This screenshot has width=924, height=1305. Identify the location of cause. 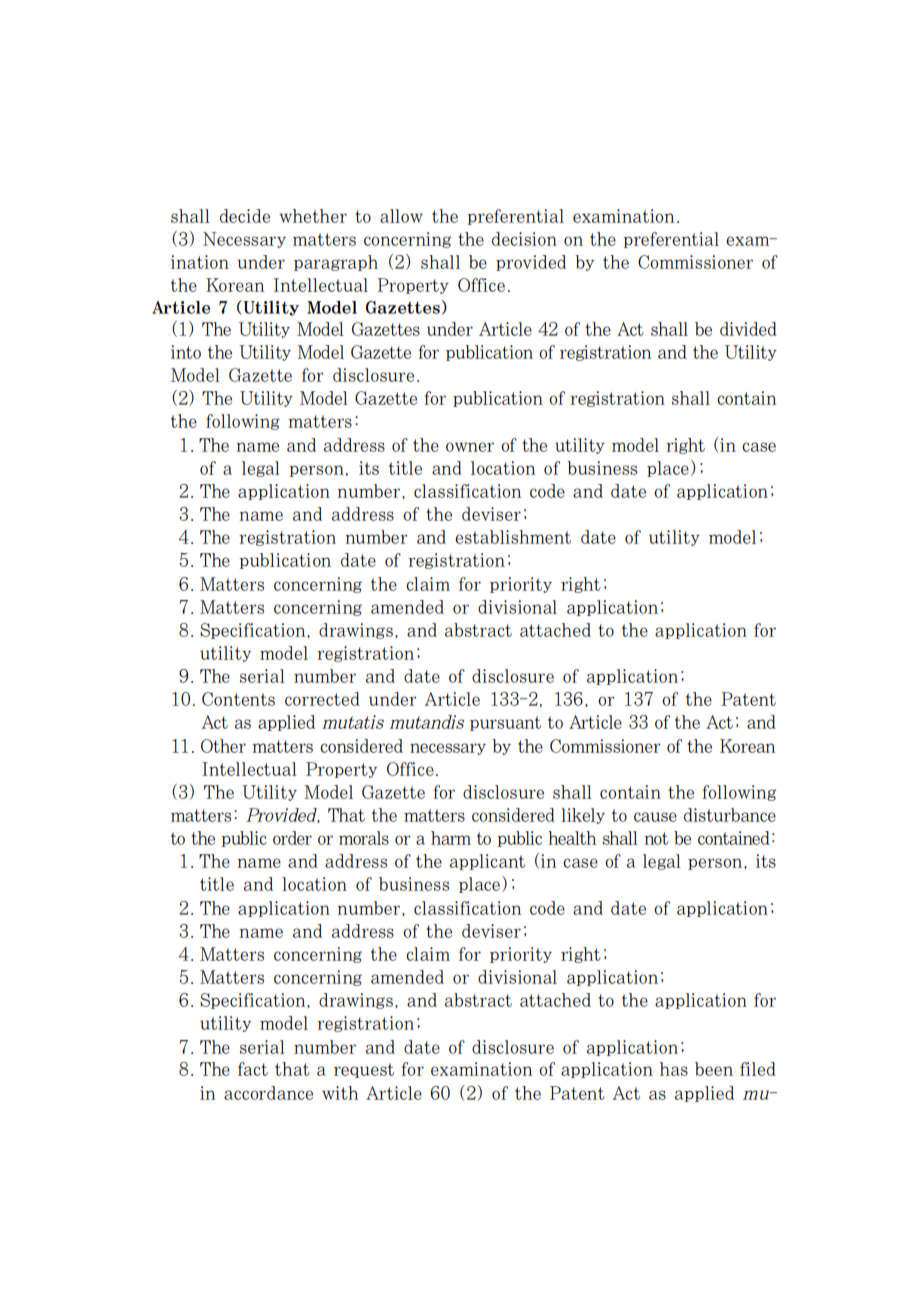
(655, 817).
